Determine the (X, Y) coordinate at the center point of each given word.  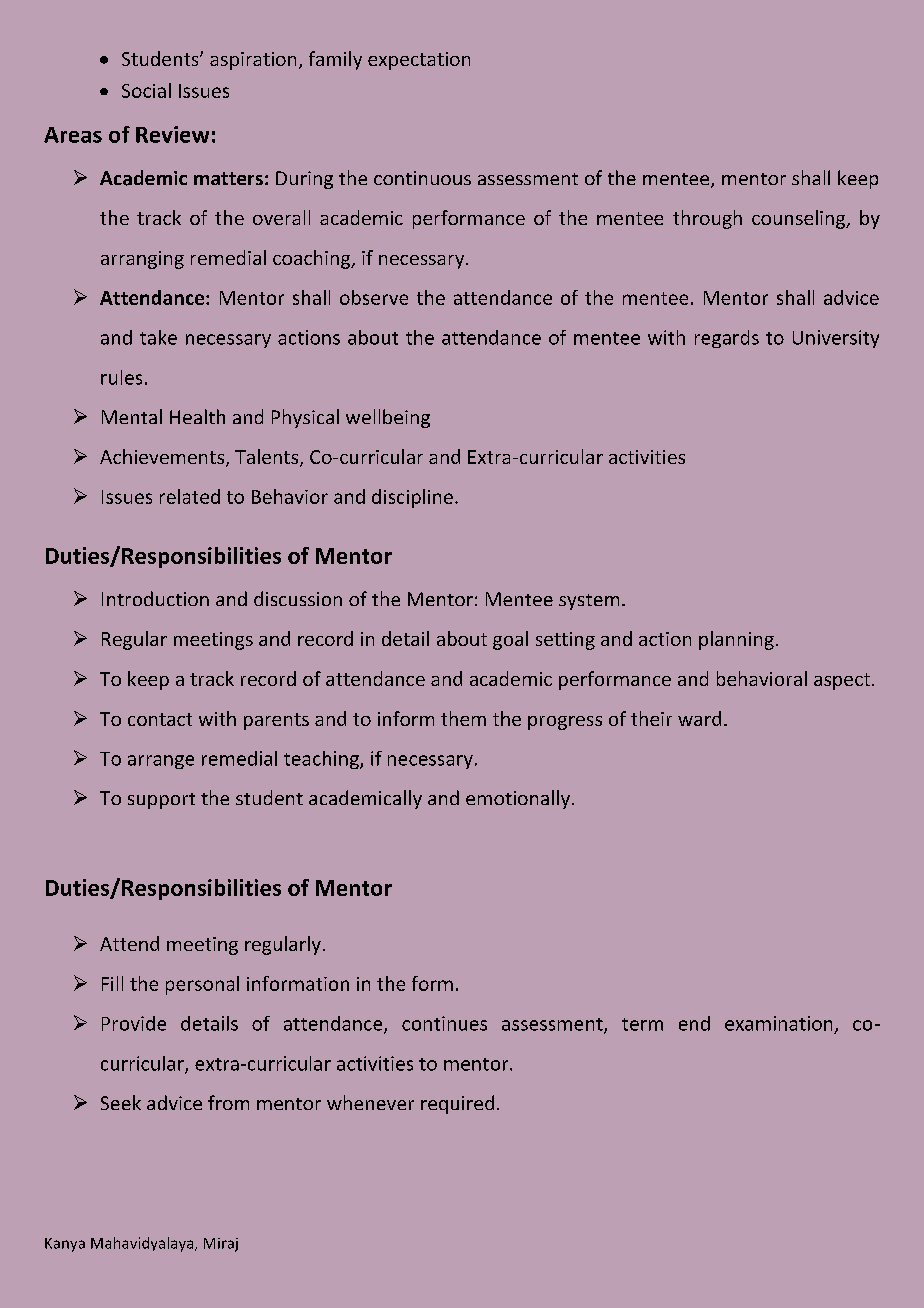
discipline (412, 498)
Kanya (65, 1245)
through (707, 219)
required (457, 1104)
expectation (419, 61)
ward (699, 718)
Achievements (163, 458)
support (161, 801)
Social (146, 90)
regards (727, 339)
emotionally (518, 799)
